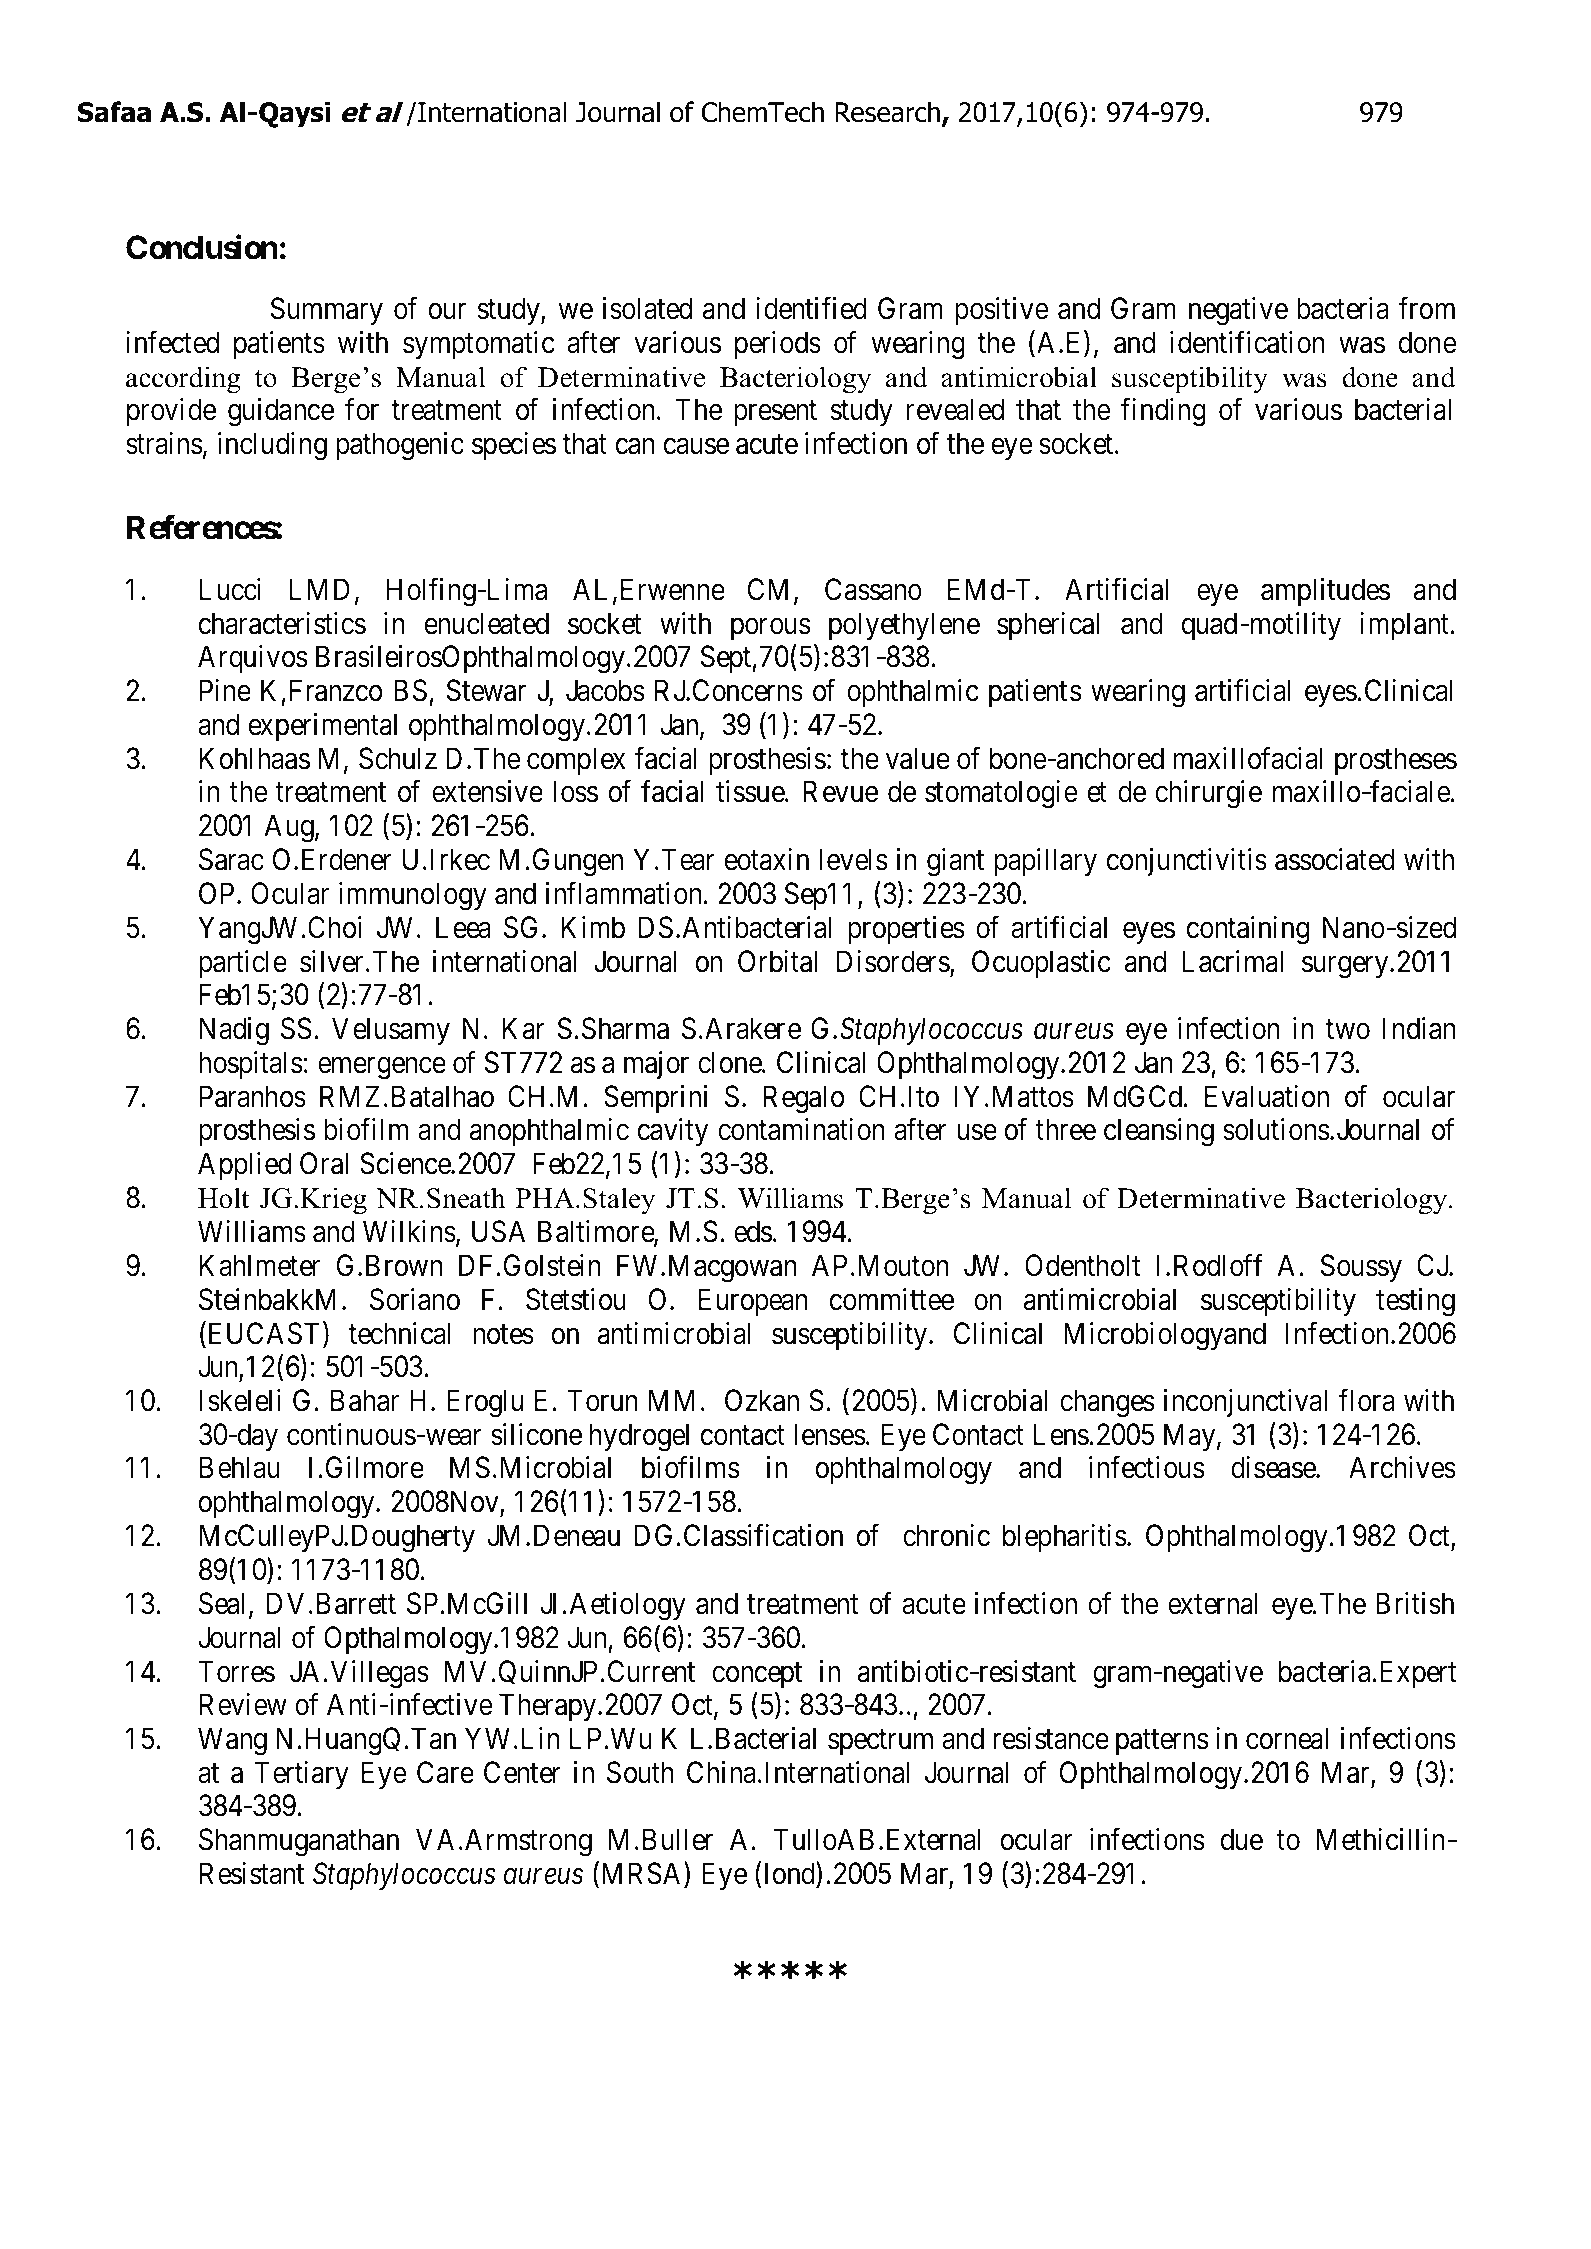 The image size is (1591, 2249). Describe the element at coordinates (272, 446) in the screenshot. I see `including` at that location.
